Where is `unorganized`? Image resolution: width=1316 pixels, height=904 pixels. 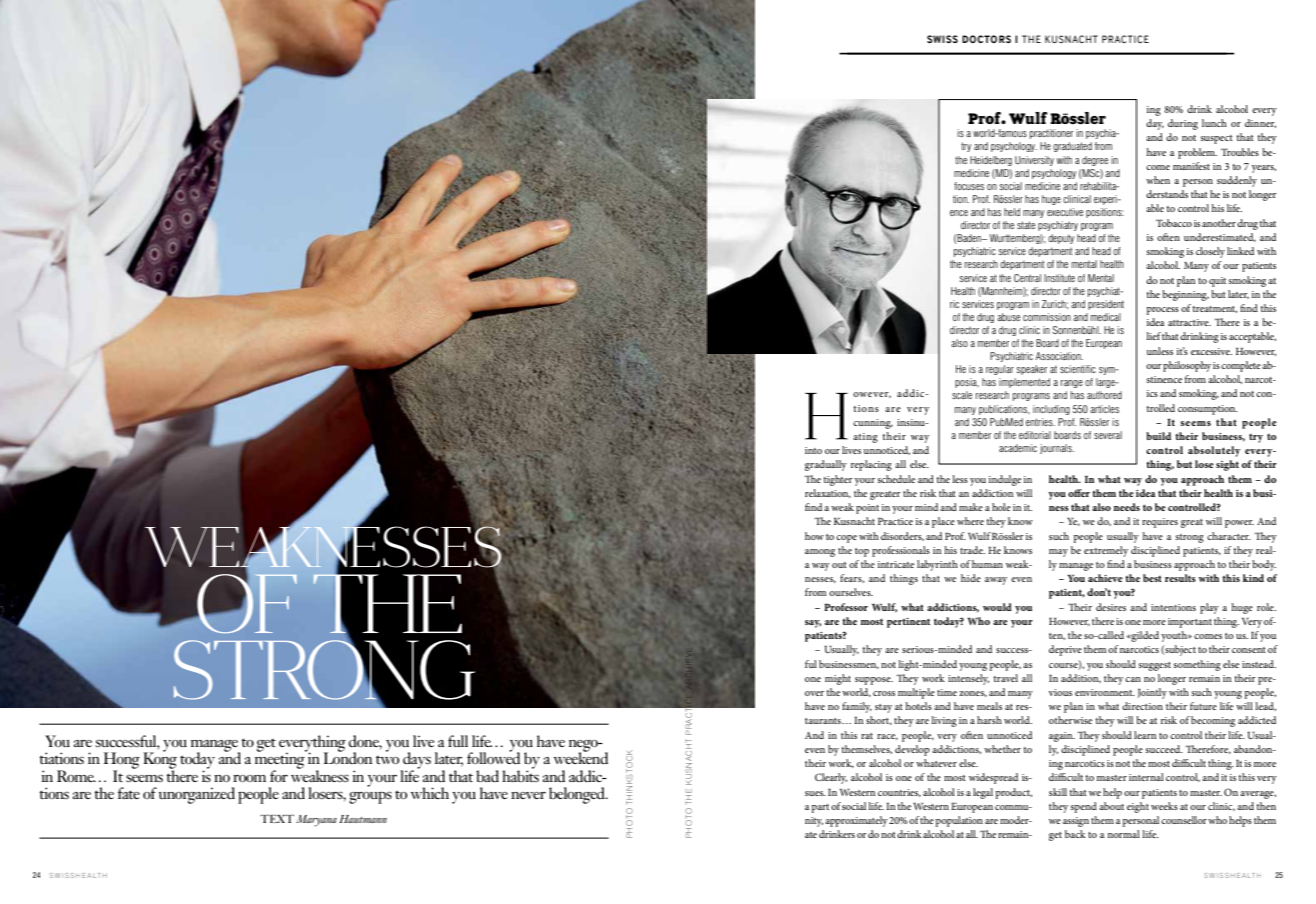
unorganized is located at coordinates (197, 795).
